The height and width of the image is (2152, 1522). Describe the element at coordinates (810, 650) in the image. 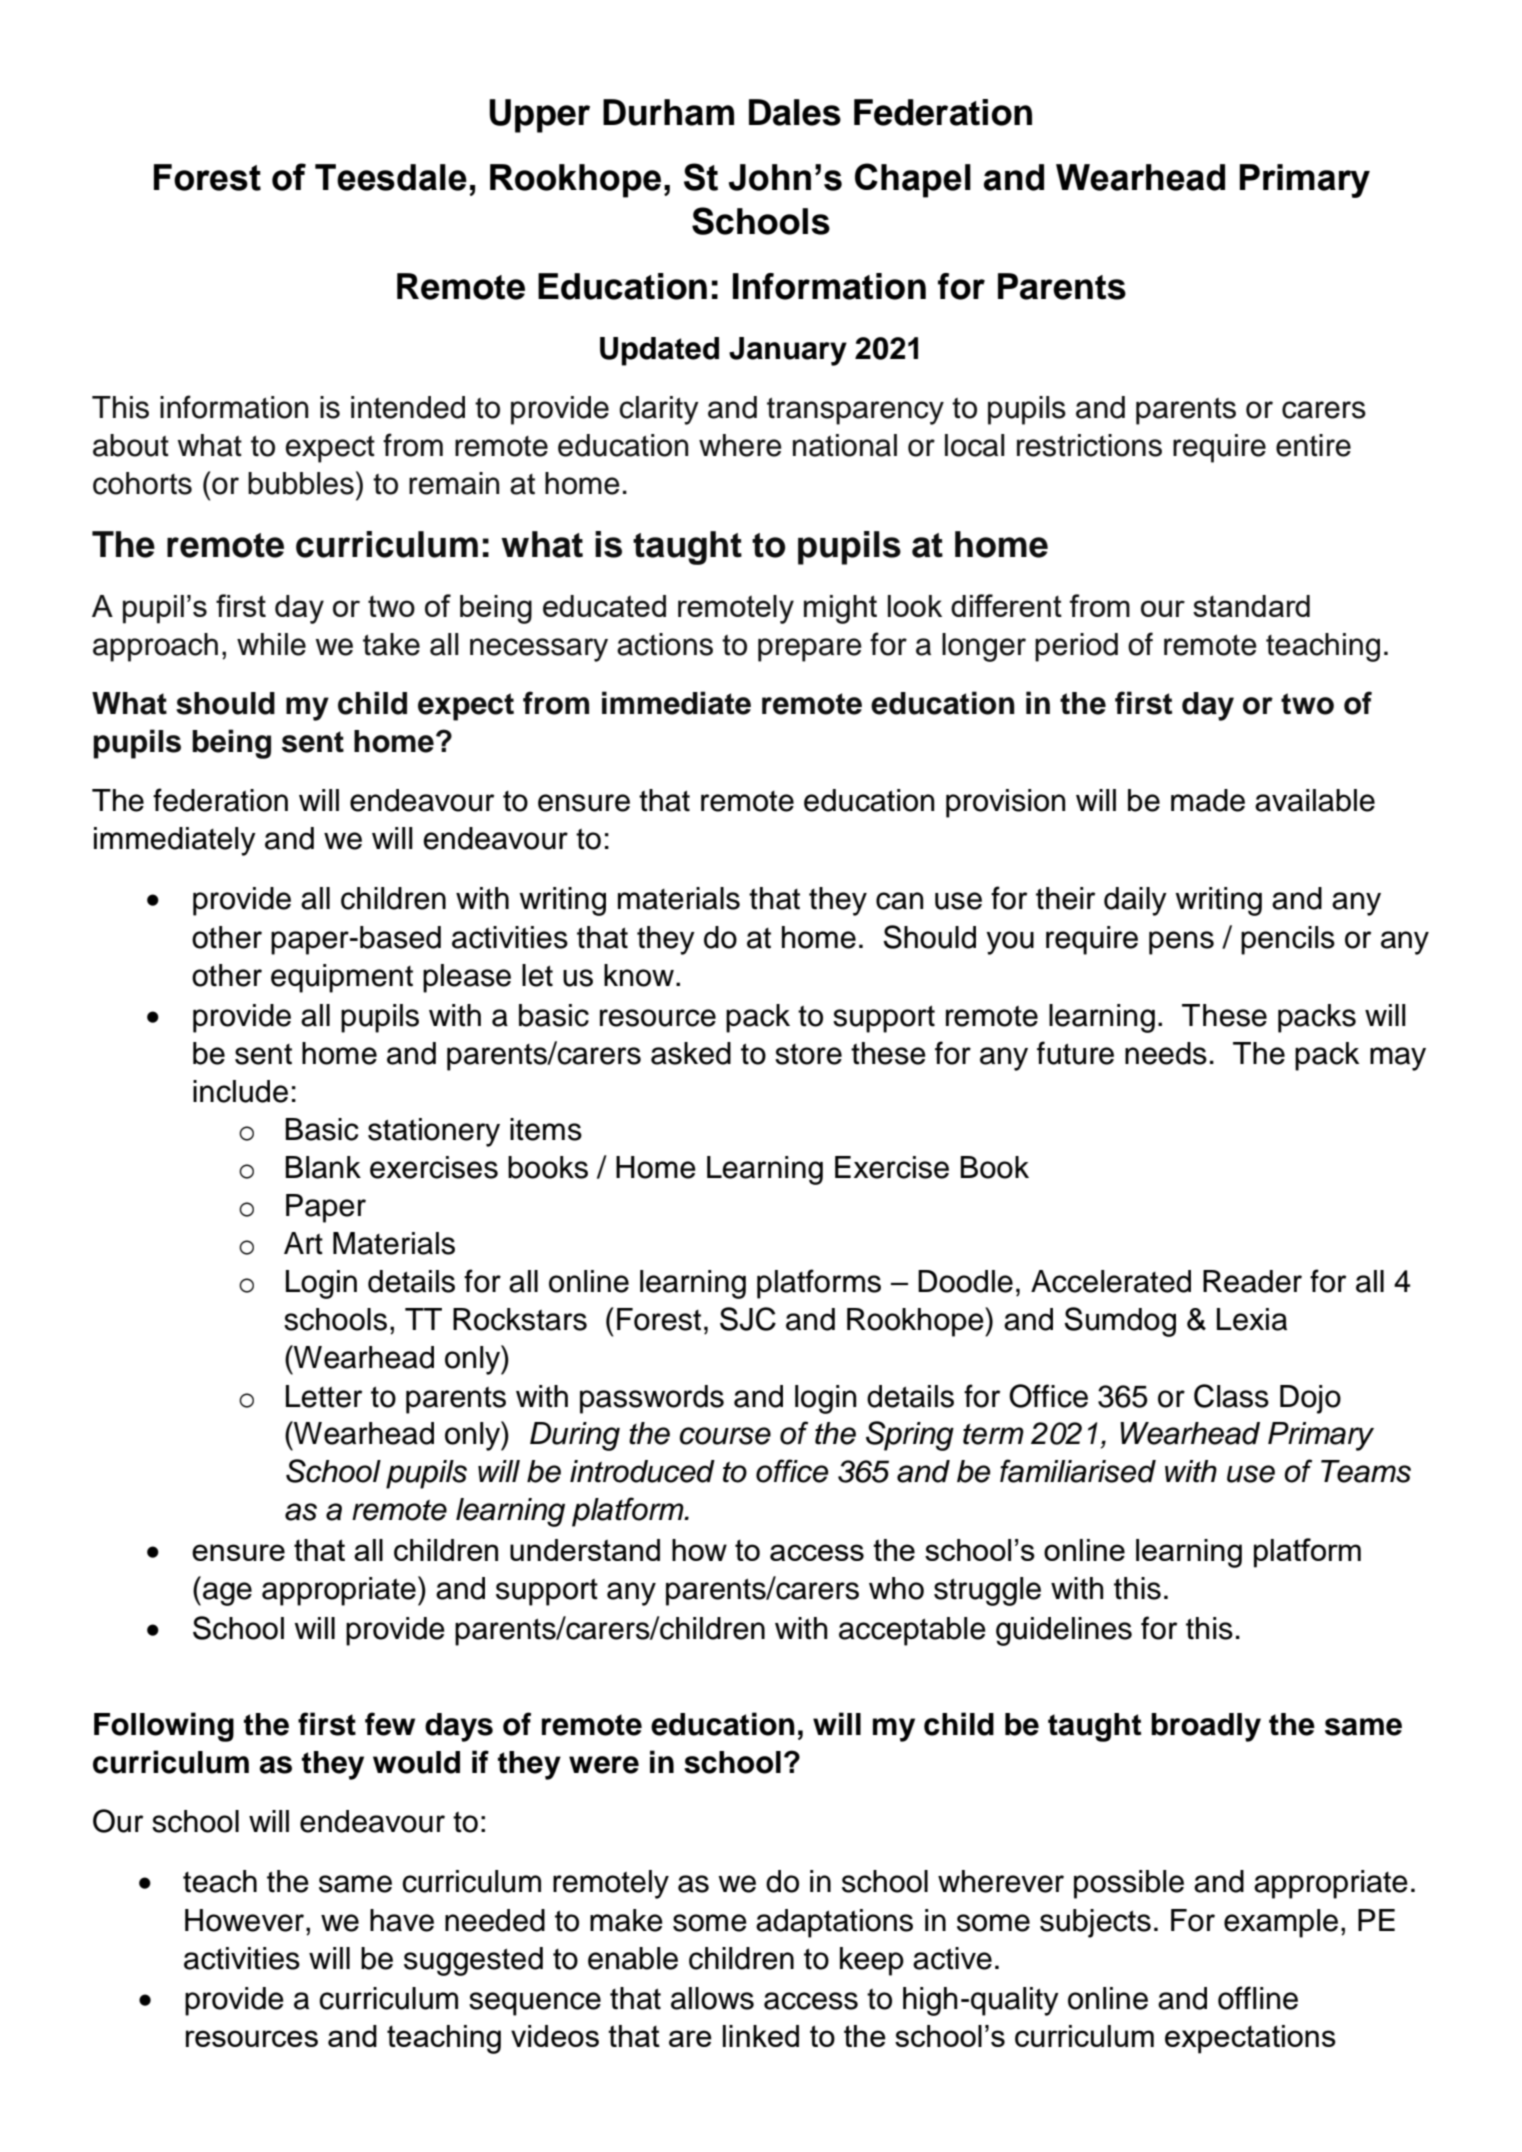

I see `prepare` at that location.
